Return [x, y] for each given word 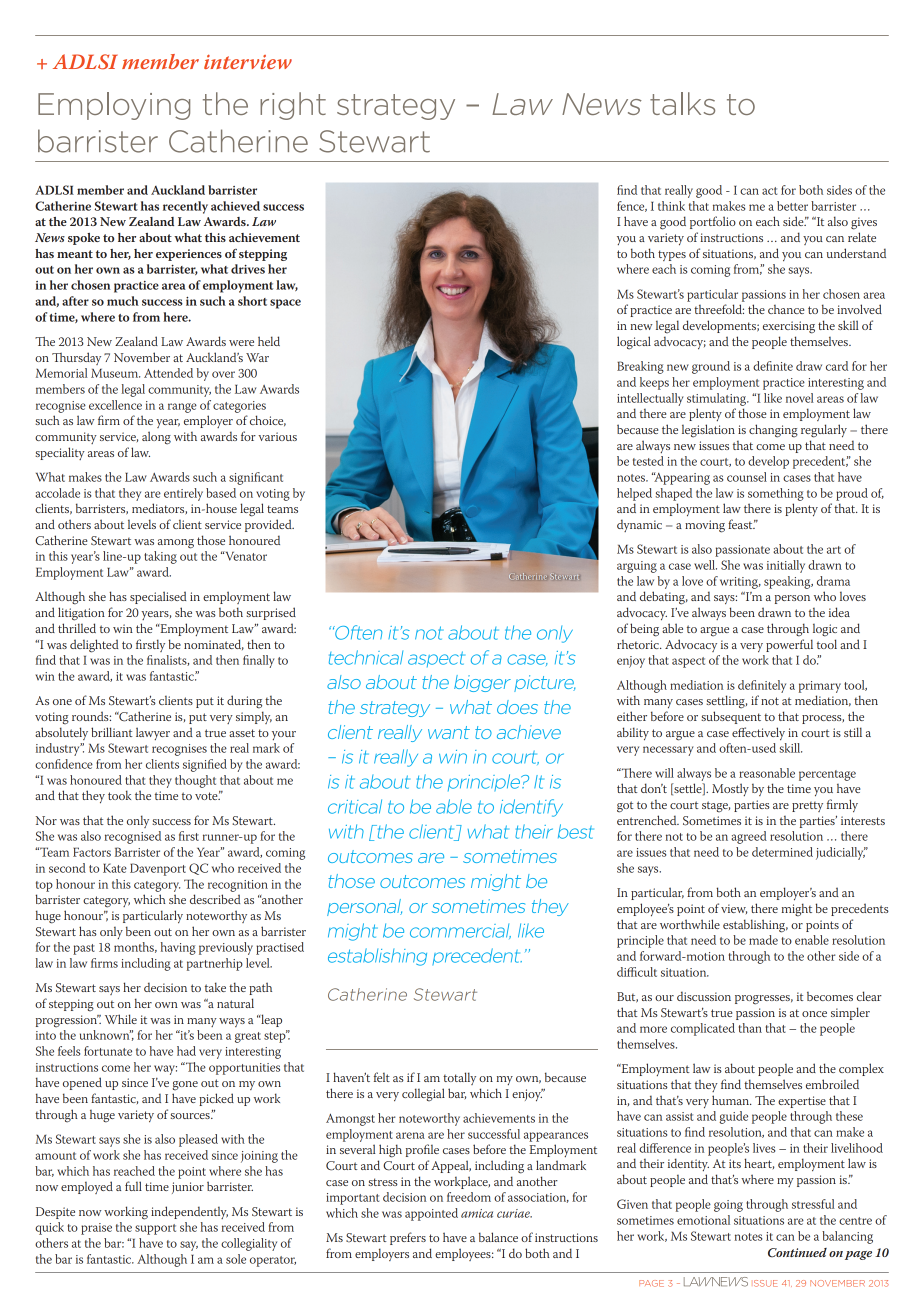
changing [773, 431]
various [277, 436]
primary [820, 687]
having [178, 948]
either [632, 716]
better [792, 206]
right [293, 106]
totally [459, 1078]
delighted [94, 646]
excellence [115, 405]
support [155, 1229]
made [763, 940]
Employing [114, 106]
